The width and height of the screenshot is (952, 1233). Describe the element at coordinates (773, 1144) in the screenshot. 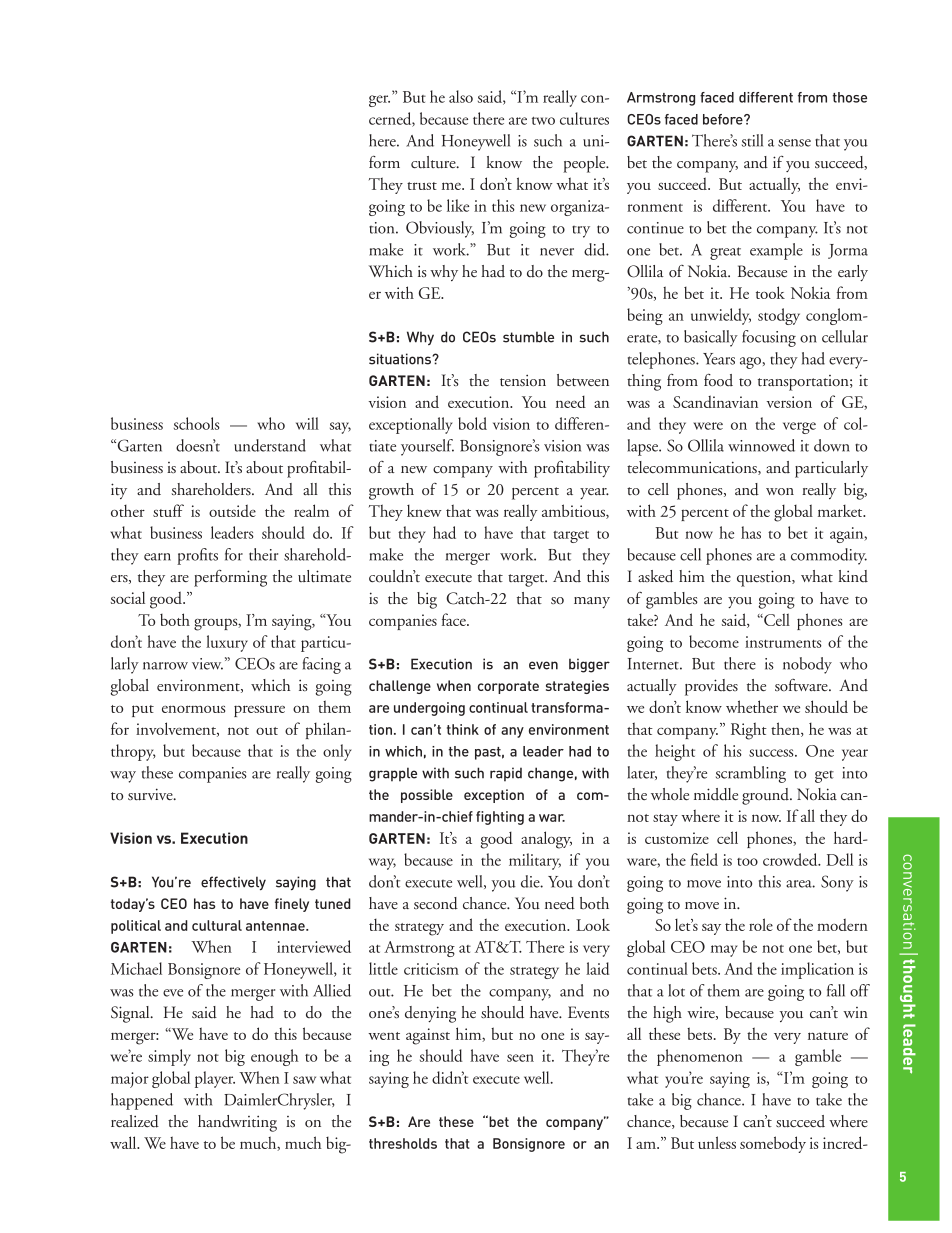

I see `somebody` at that location.
